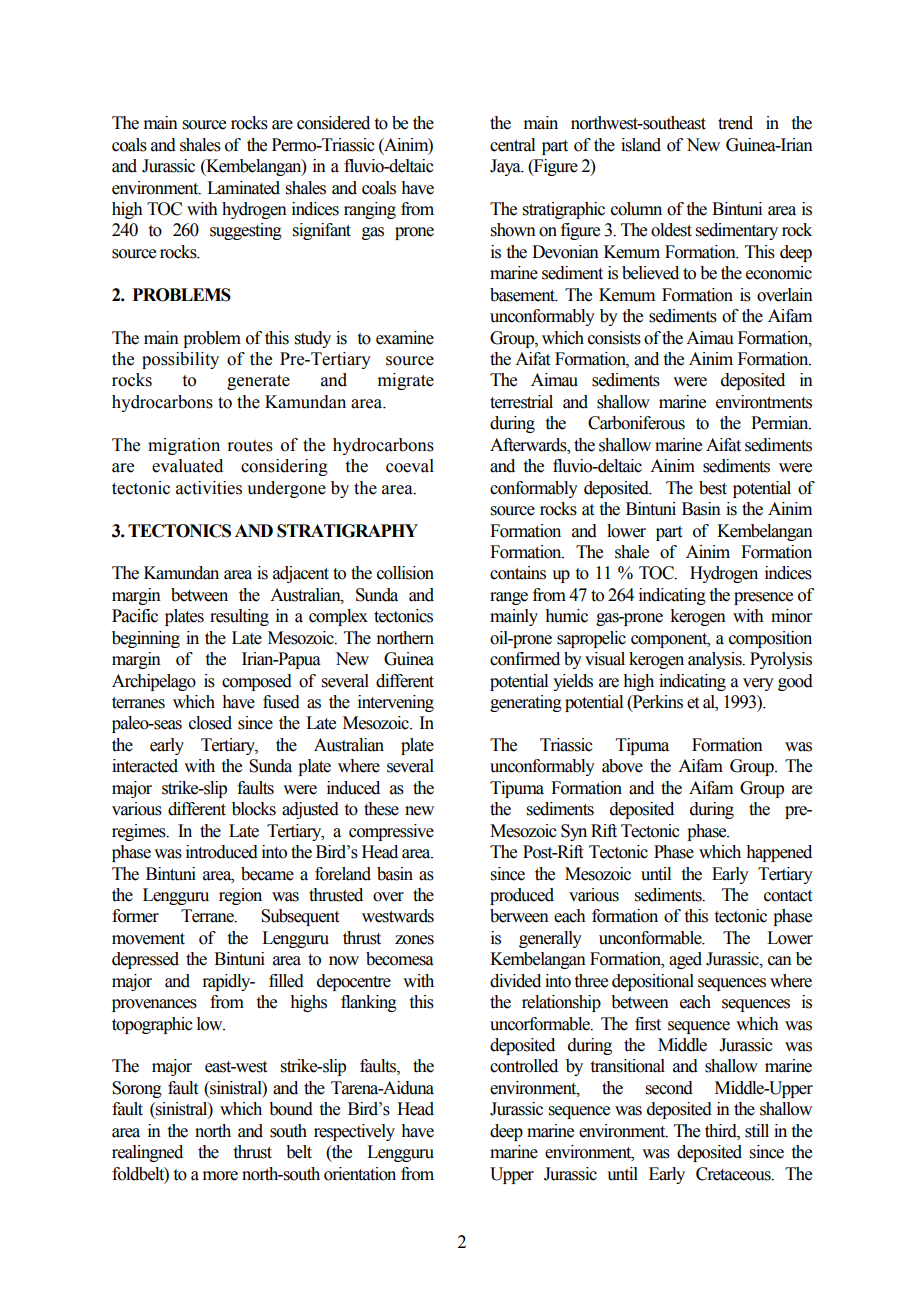 The image size is (924, 1308). What do you see at coordinates (525, 659) in the document?
I see `confirmed` at bounding box center [525, 659].
